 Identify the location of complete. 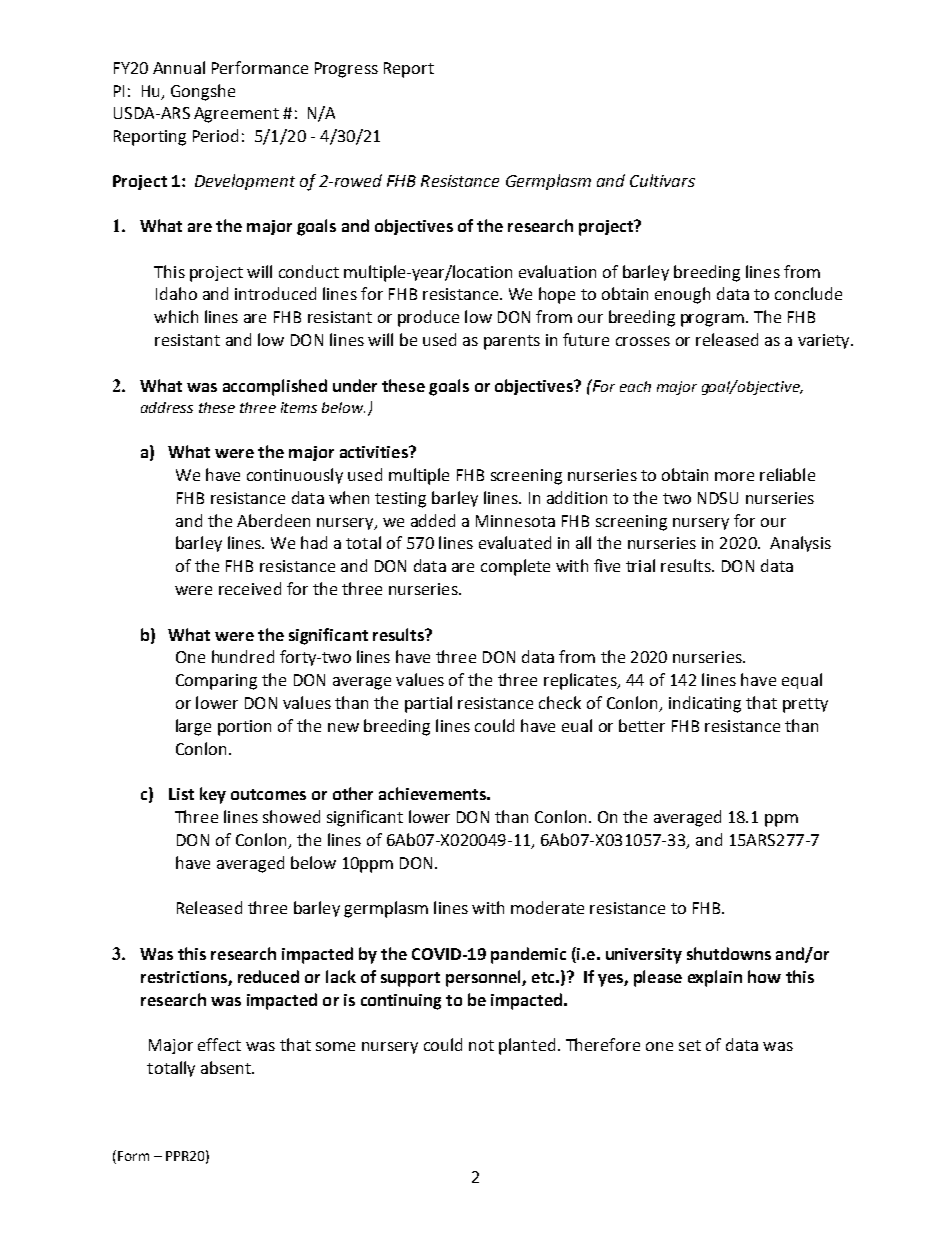
(515, 567).
